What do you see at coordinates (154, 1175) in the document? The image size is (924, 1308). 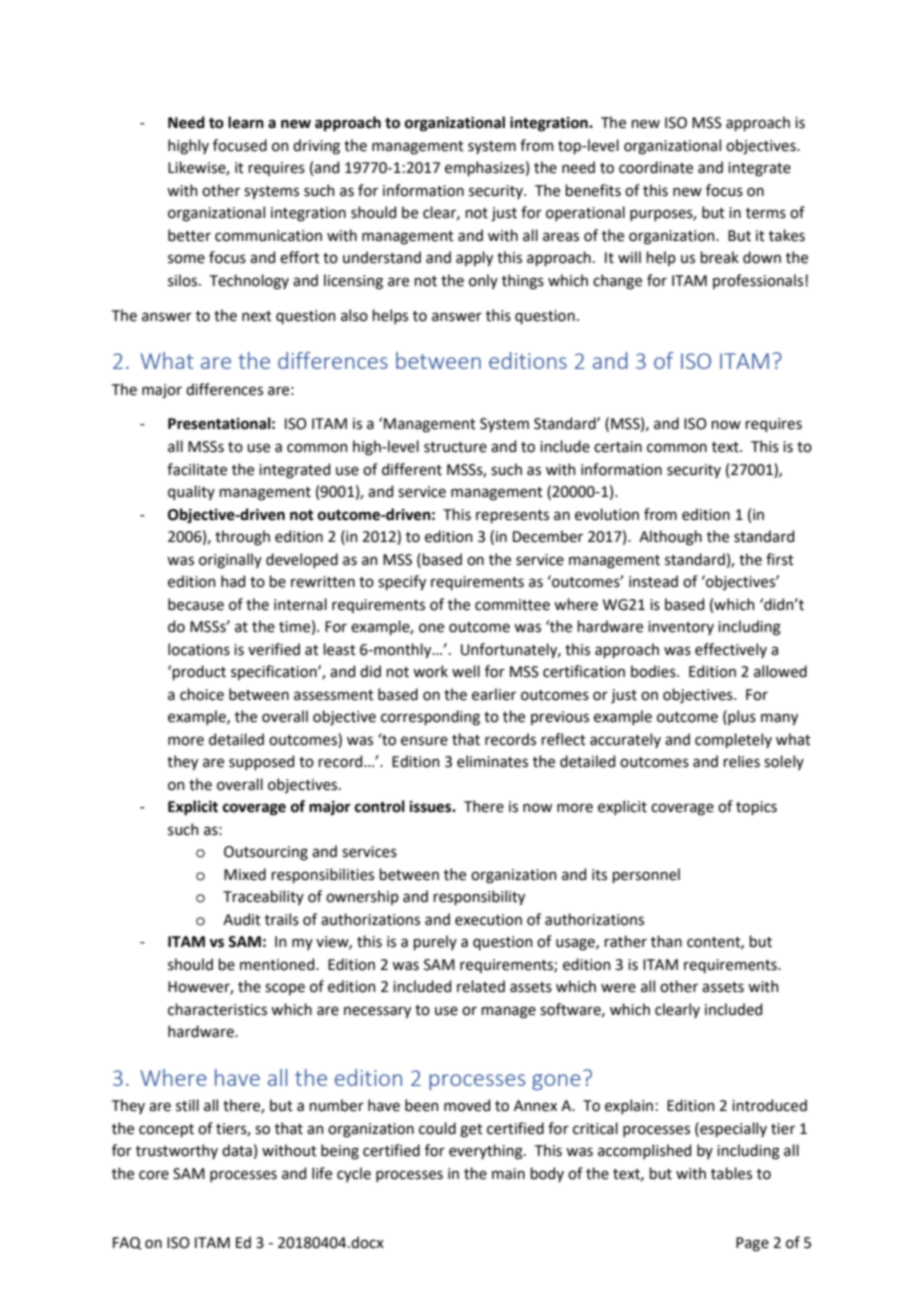 I see `core` at bounding box center [154, 1175].
